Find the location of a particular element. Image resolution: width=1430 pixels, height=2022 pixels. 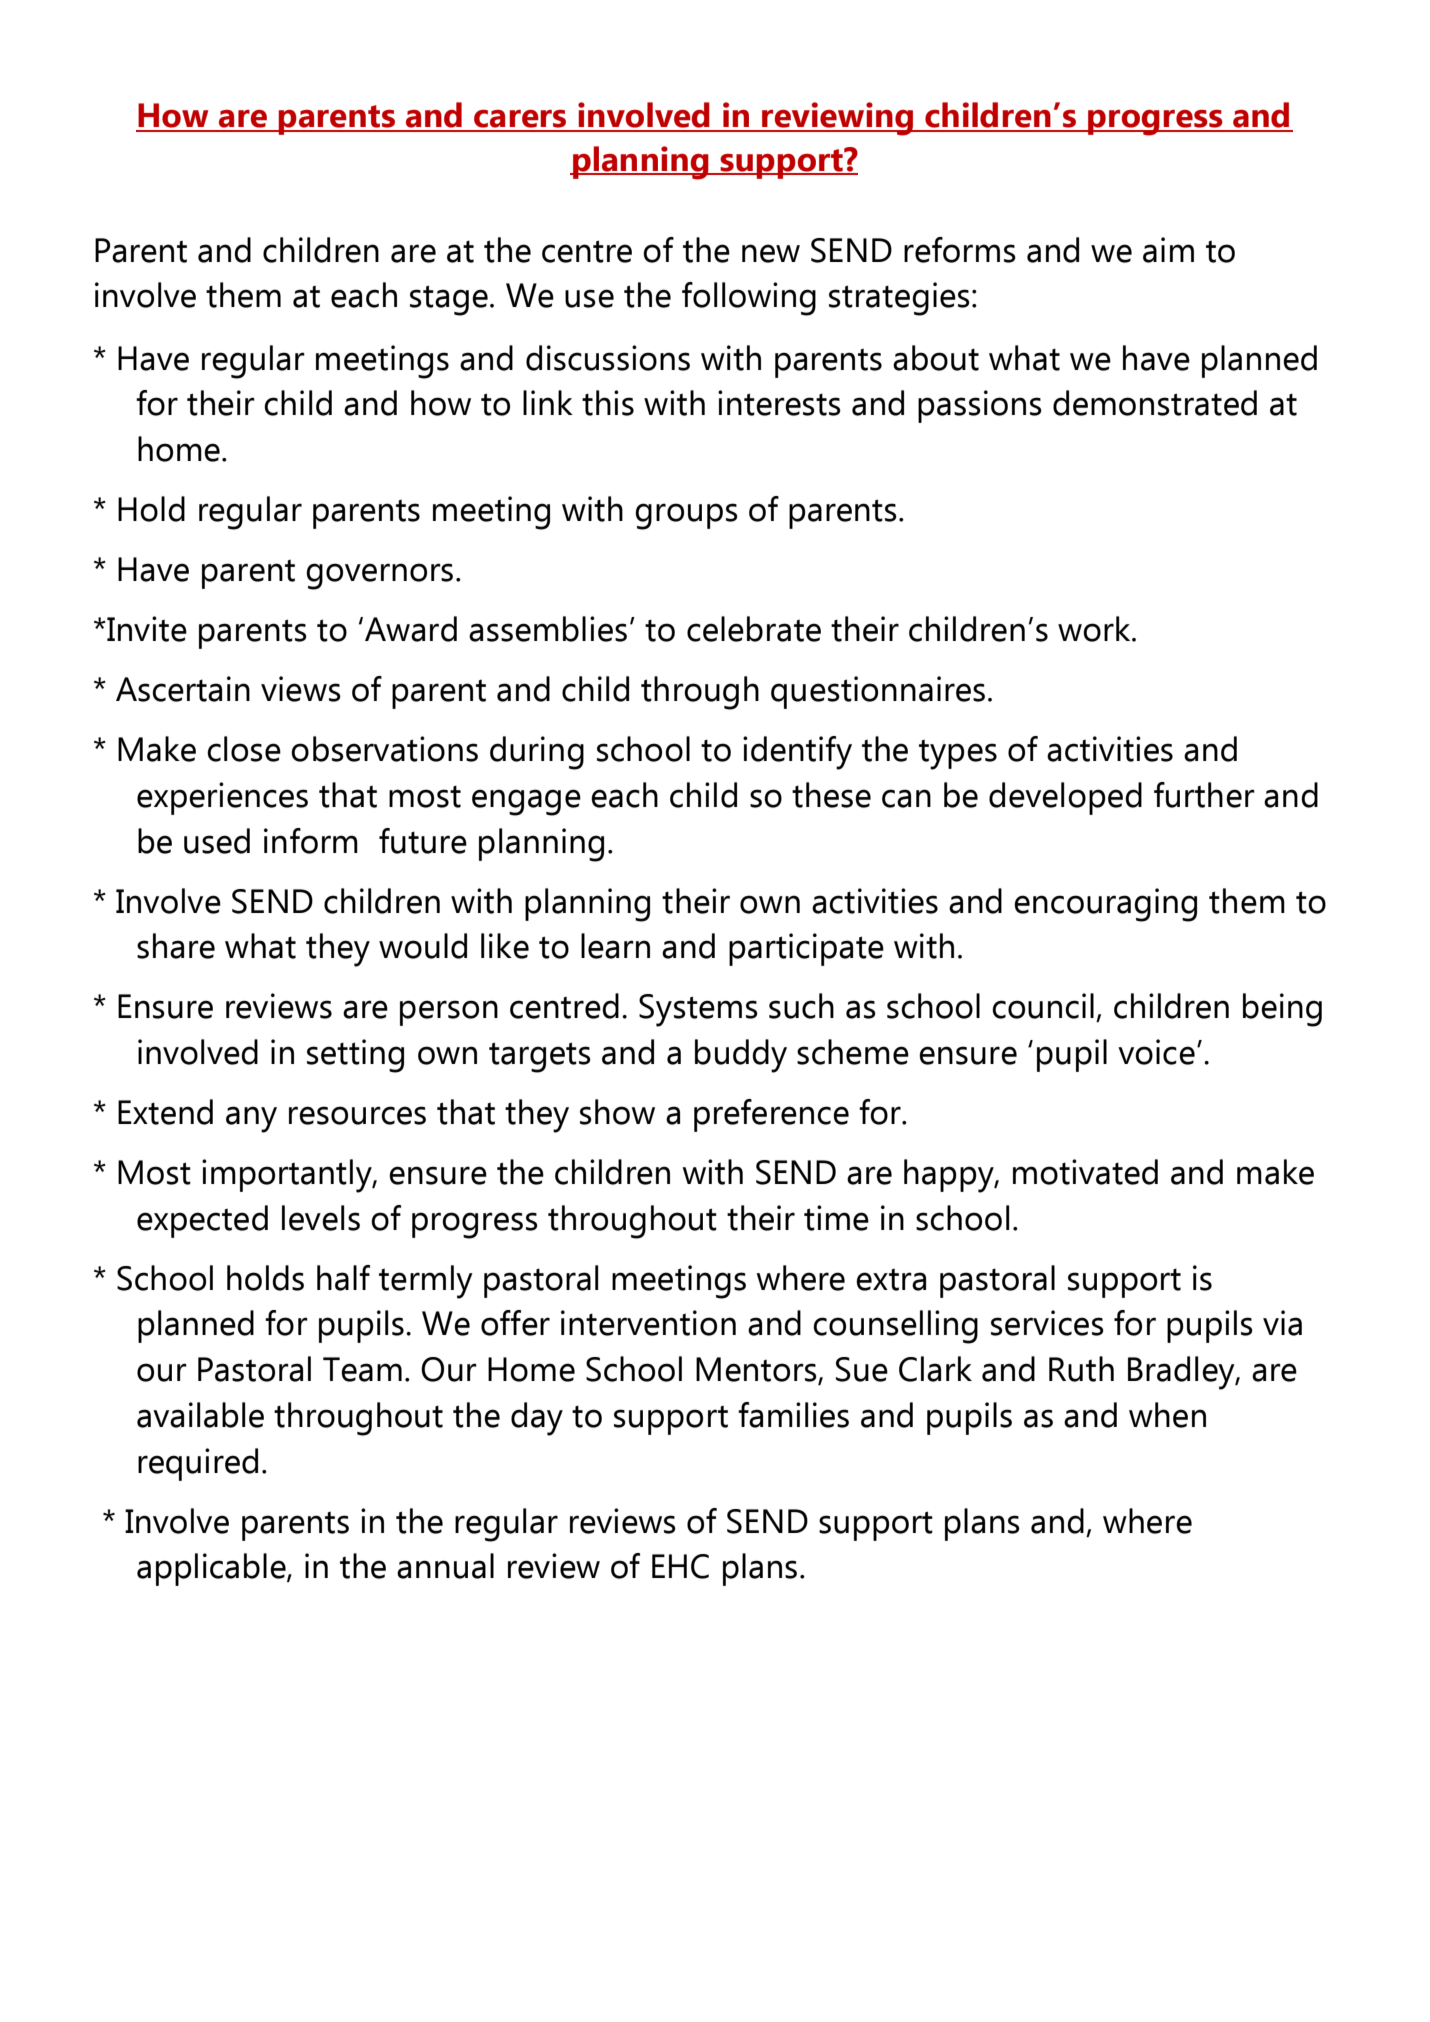

stage is located at coordinates (449, 300).
